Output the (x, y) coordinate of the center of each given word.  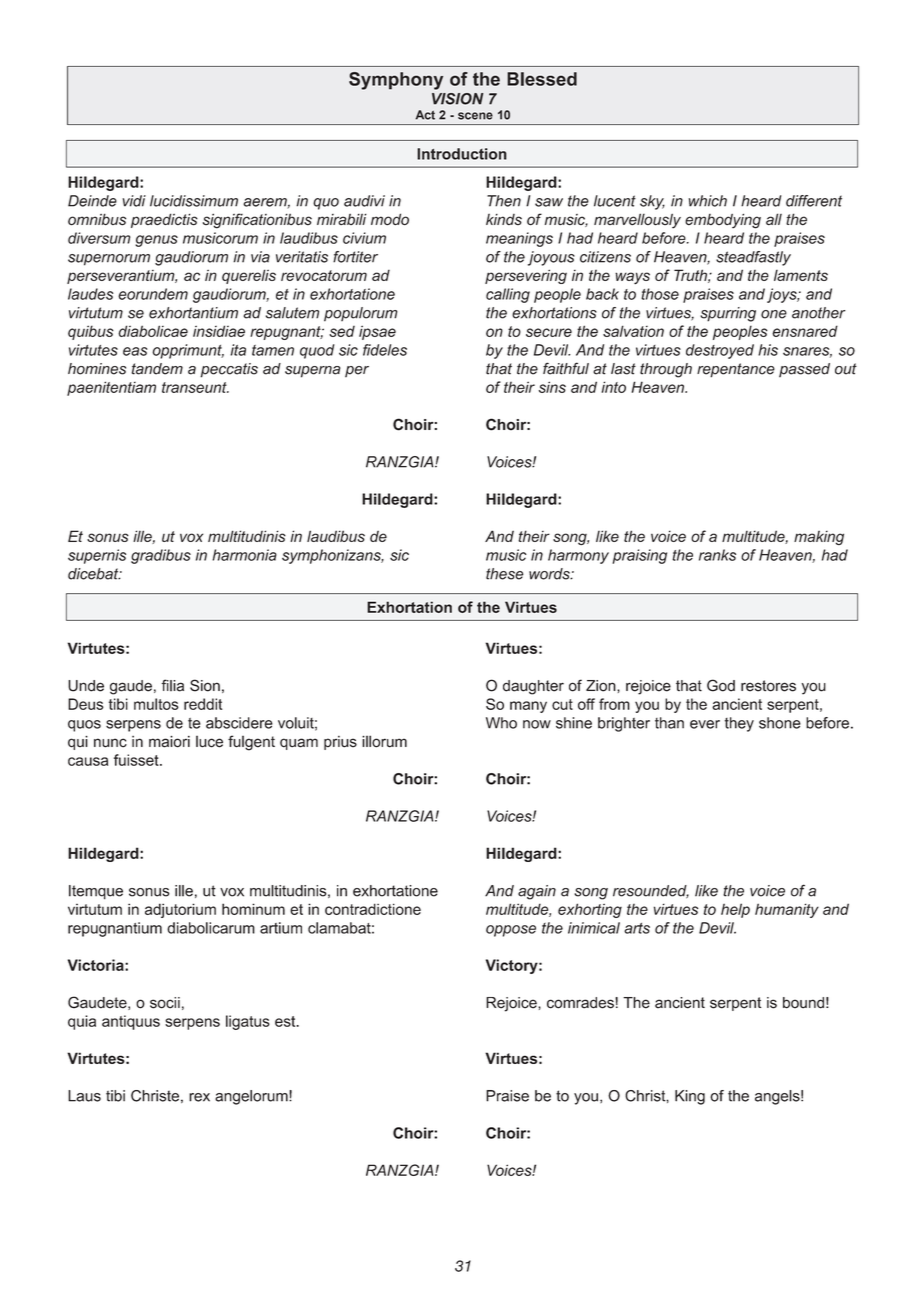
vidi (134, 201)
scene (475, 116)
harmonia (244, 555)
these (504, 574)
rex (199, 1097)
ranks (717, 555)
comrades (581, 1003)
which (708, 201)
